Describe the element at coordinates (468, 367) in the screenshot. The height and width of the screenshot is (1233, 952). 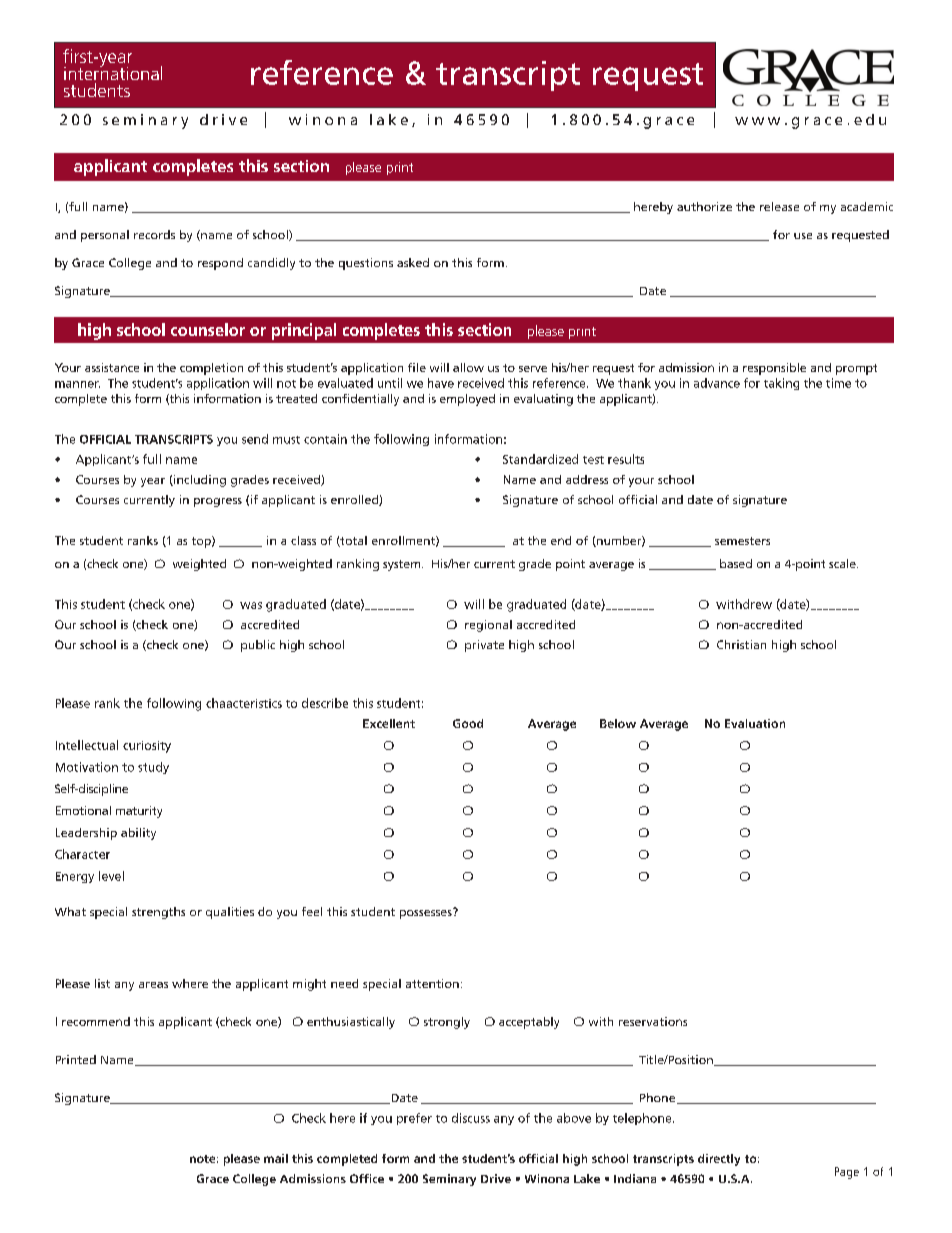
I see `allow` at that location.
